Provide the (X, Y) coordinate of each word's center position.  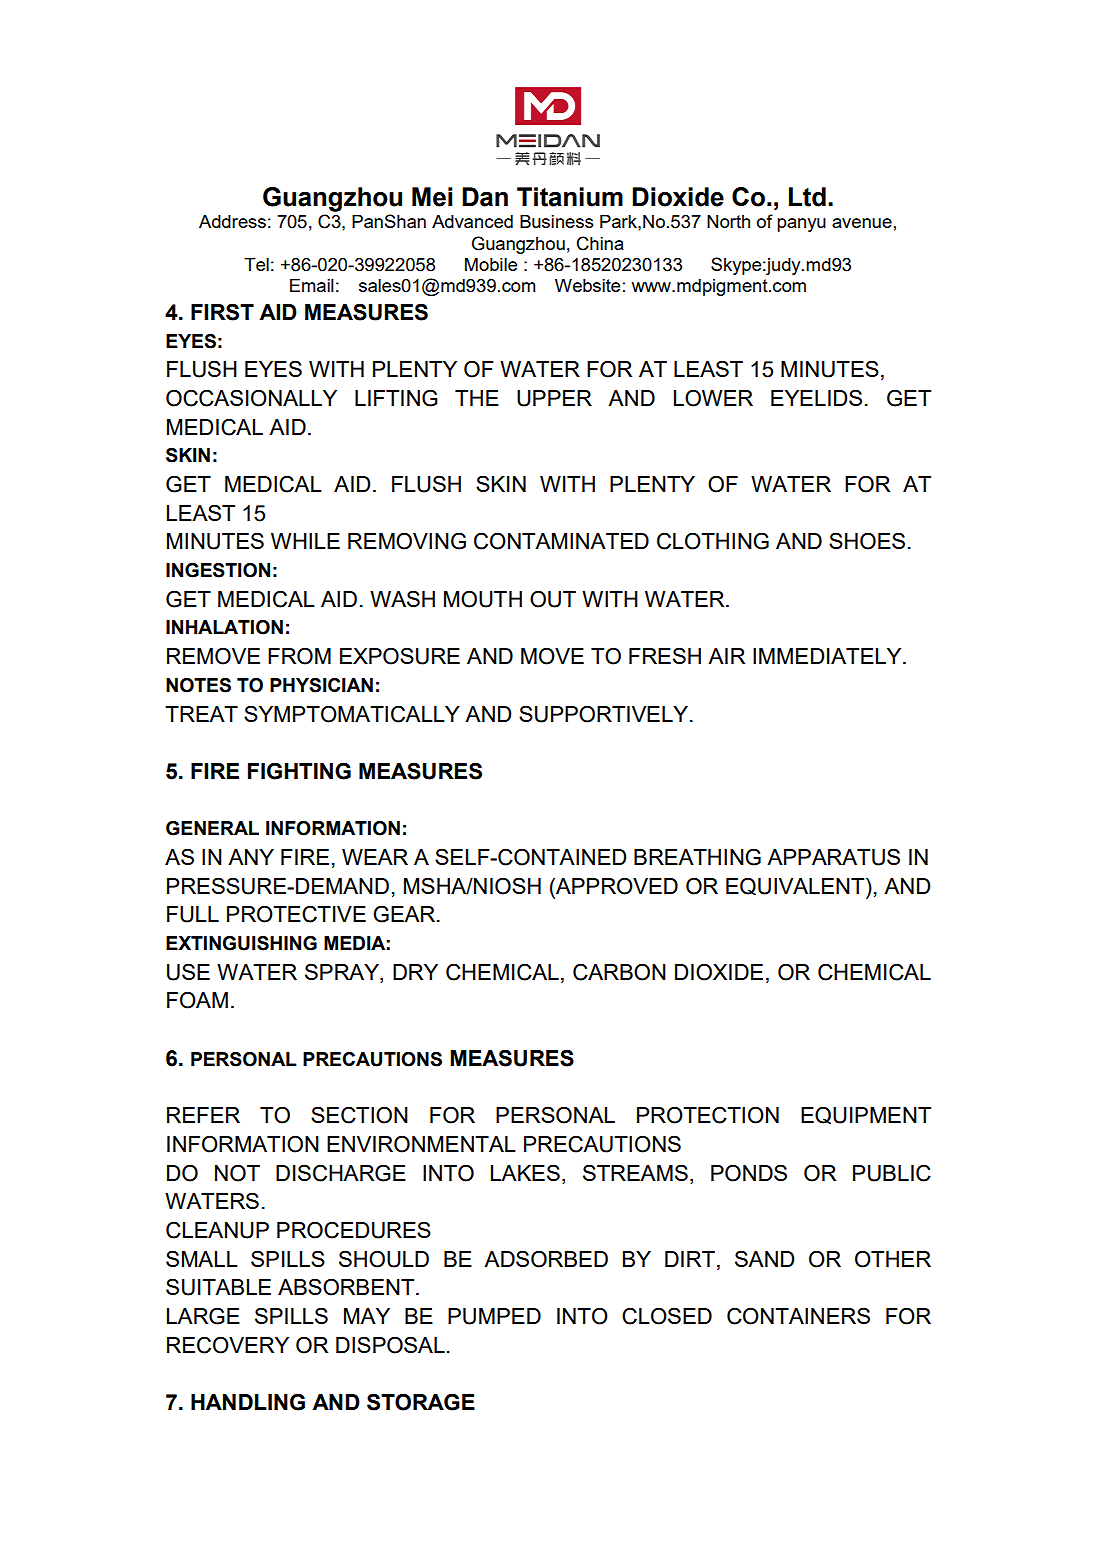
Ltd (807, 197)
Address (232, 221)
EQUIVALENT (796, 886)
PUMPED (494, 1316)
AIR (726, 656)
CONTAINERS (798, 1316)
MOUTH (483, 599)
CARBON (619, 972)
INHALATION (224, 627)
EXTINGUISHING (241, 943)
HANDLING (248, 1402)
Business (556, 221)
